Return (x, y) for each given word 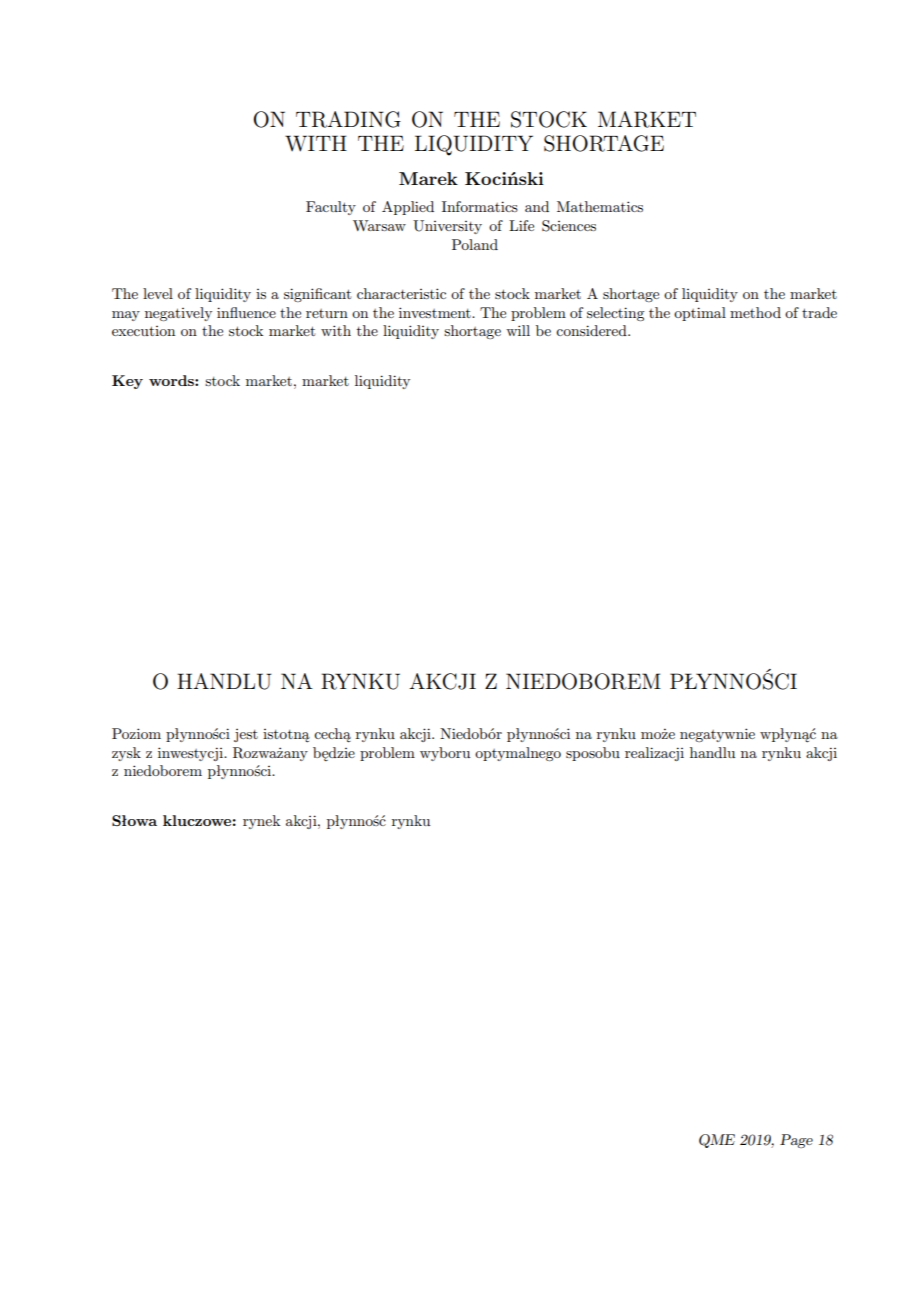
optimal (700, 314)
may (126, 316)
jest (246, 735)
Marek (428, 178)
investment (436, 312)
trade (819, 312)
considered (592, 330)
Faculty (331, 208)
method (755, 312)
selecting (615, 314)
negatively (178, 314)
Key (127, 382)
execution (143, 331)
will (518, 330)
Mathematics (600, 206)
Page (796, 1141)
